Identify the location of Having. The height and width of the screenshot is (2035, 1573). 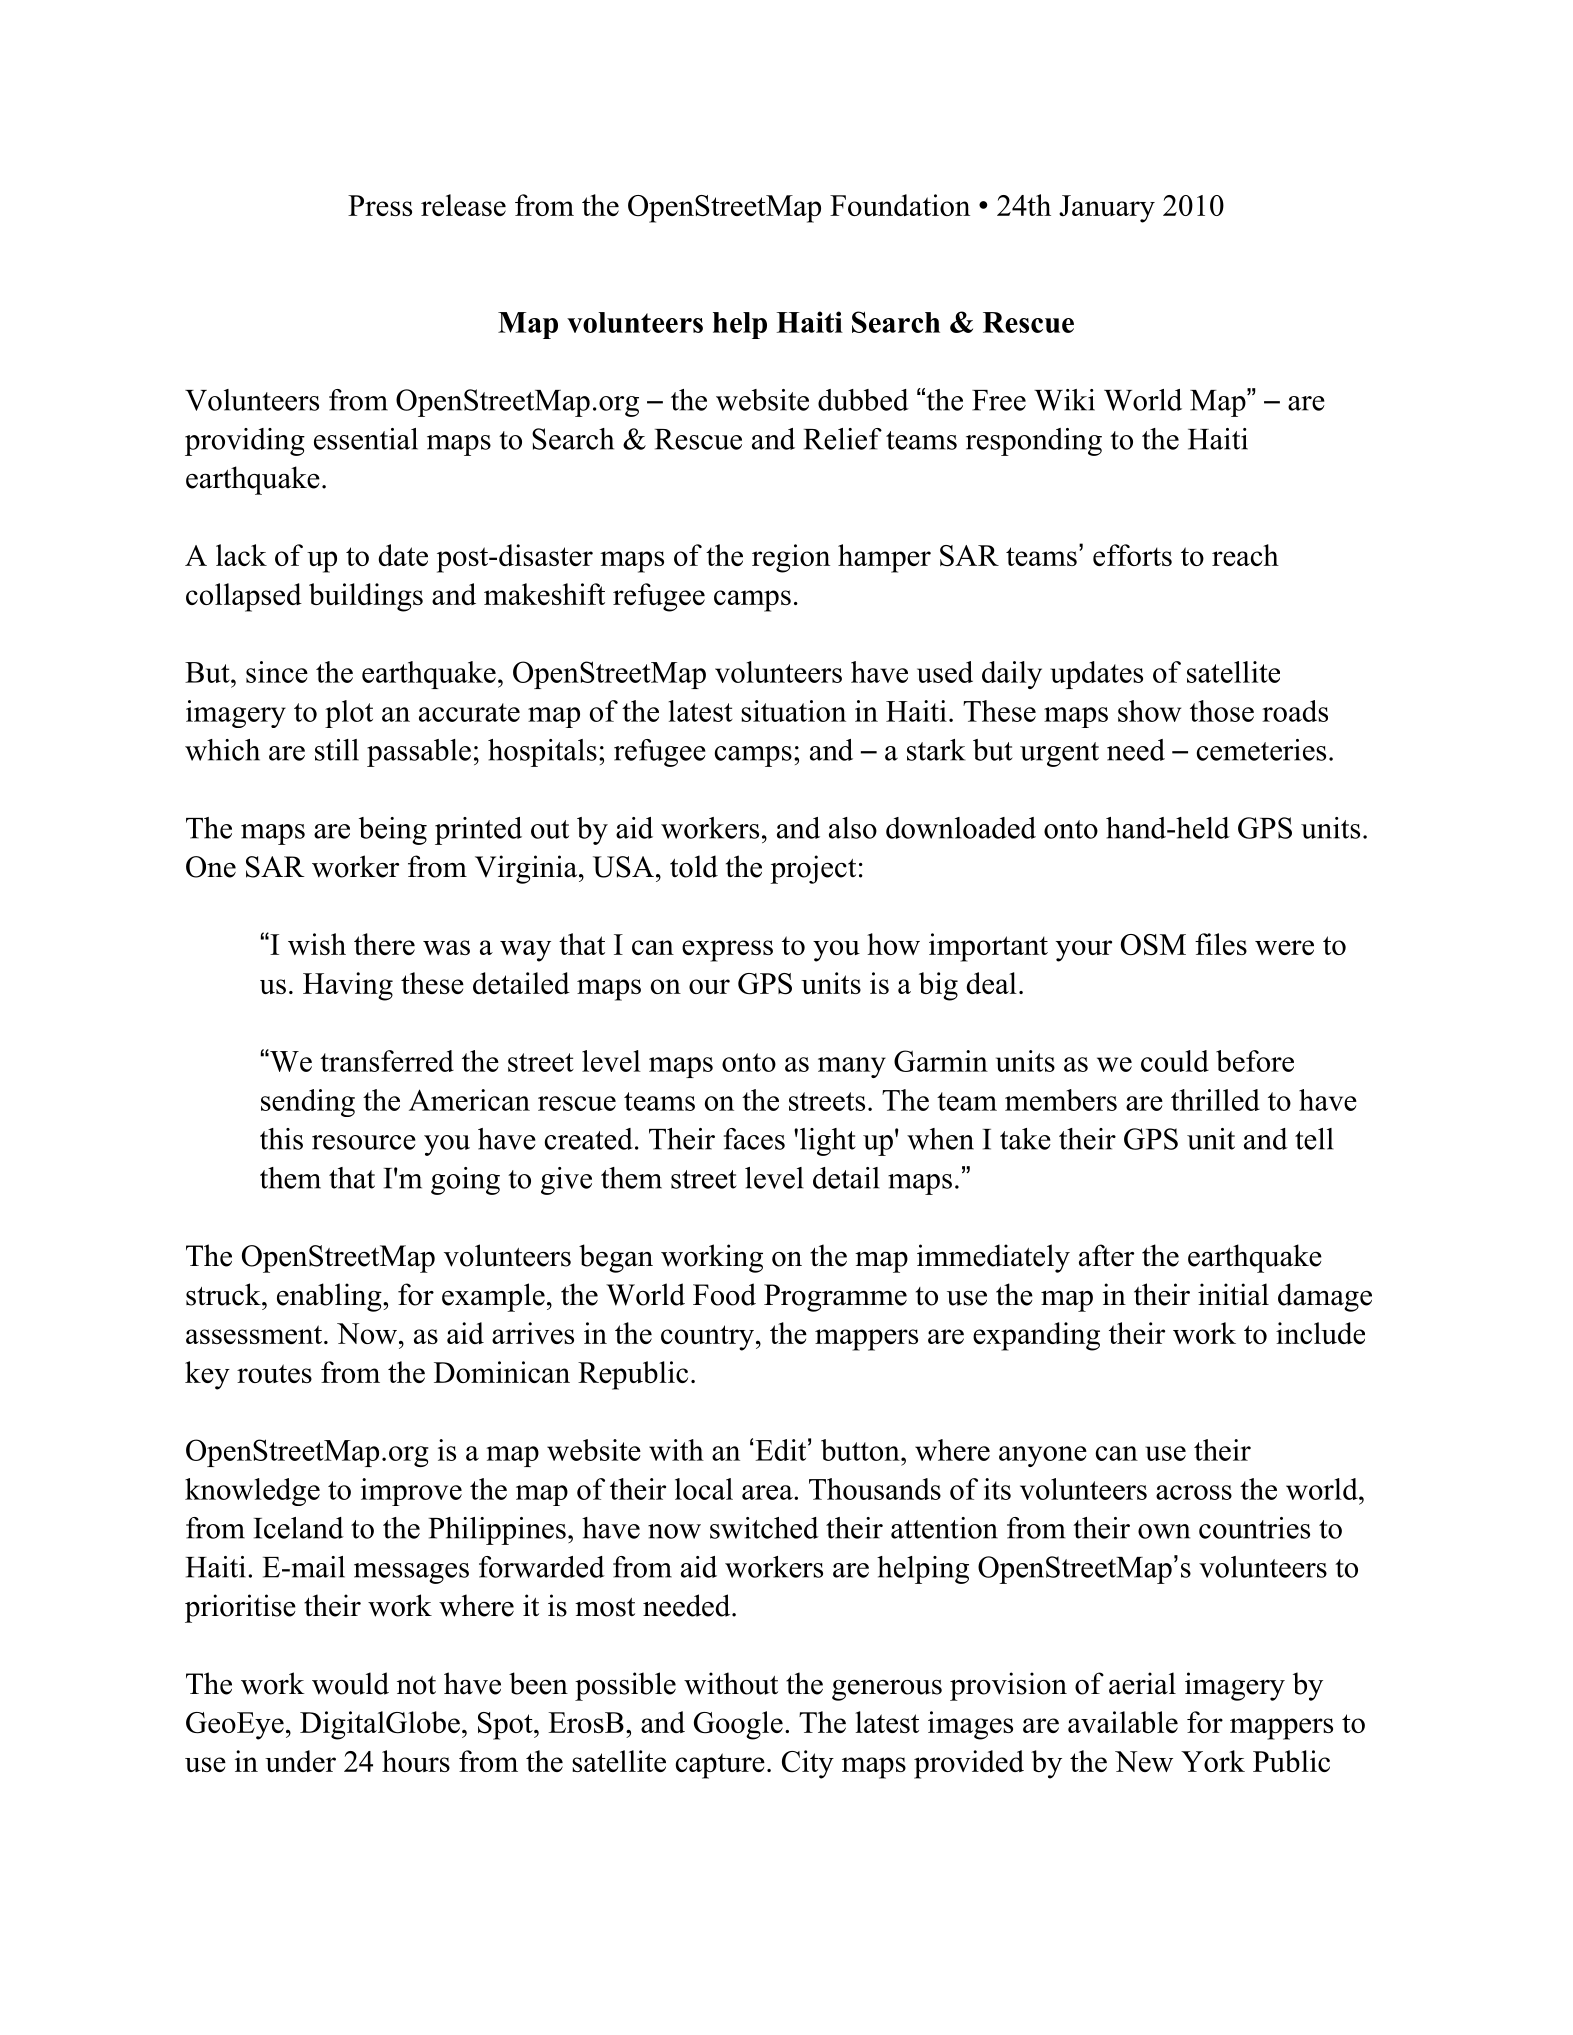
(348, 986).
